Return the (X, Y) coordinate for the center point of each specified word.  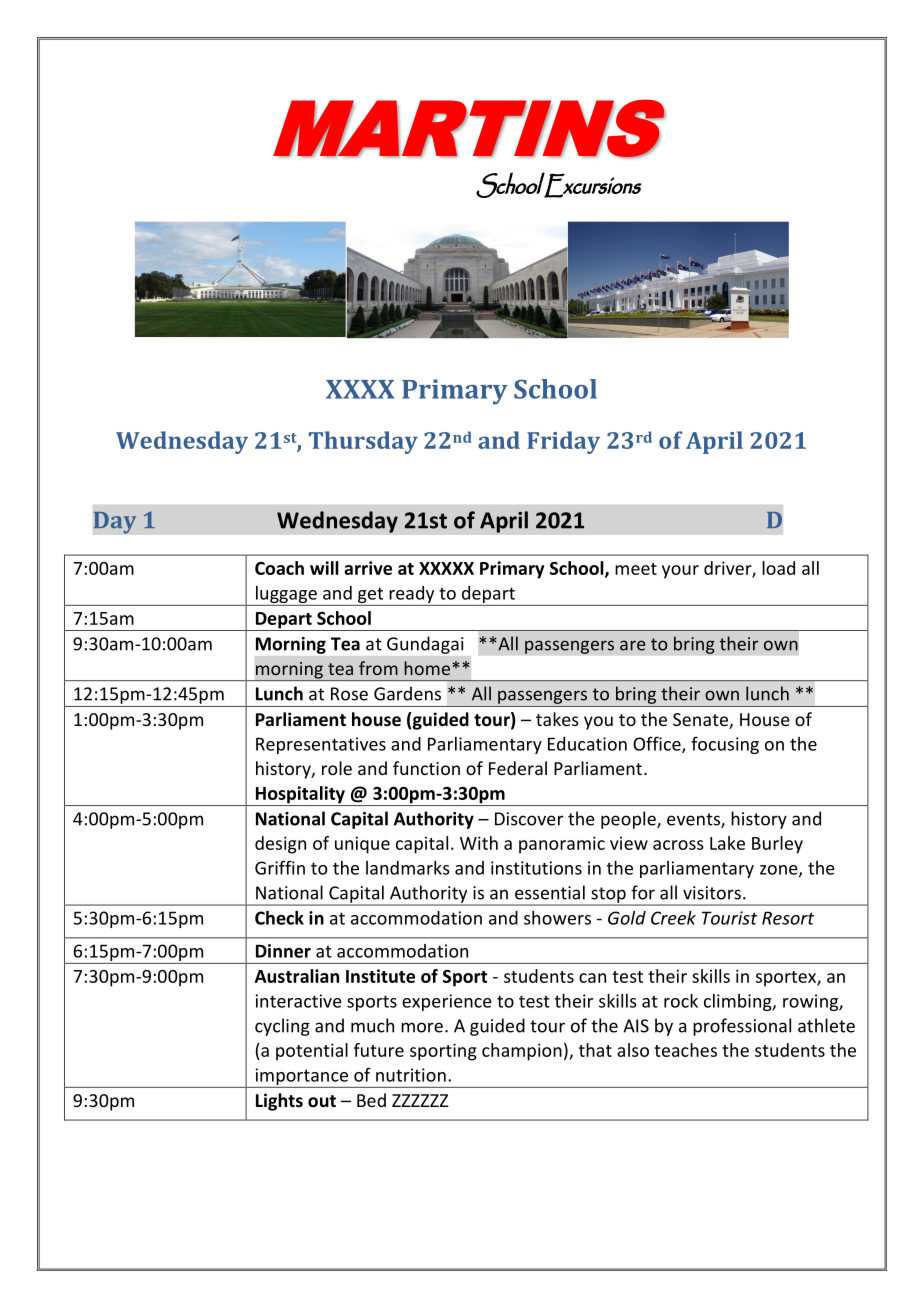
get (370, 595)
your (680, 572)
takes (557, 719)
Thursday (363, 442)
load (778, 568)
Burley (777, 845)
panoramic (562, 845)
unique (362, 845)
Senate (701, 721)
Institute (380, 976)
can (592, 978)
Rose (349, 694)
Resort (788, 918)
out (322, 1101)
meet (636, 569)
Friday (563, 442)
